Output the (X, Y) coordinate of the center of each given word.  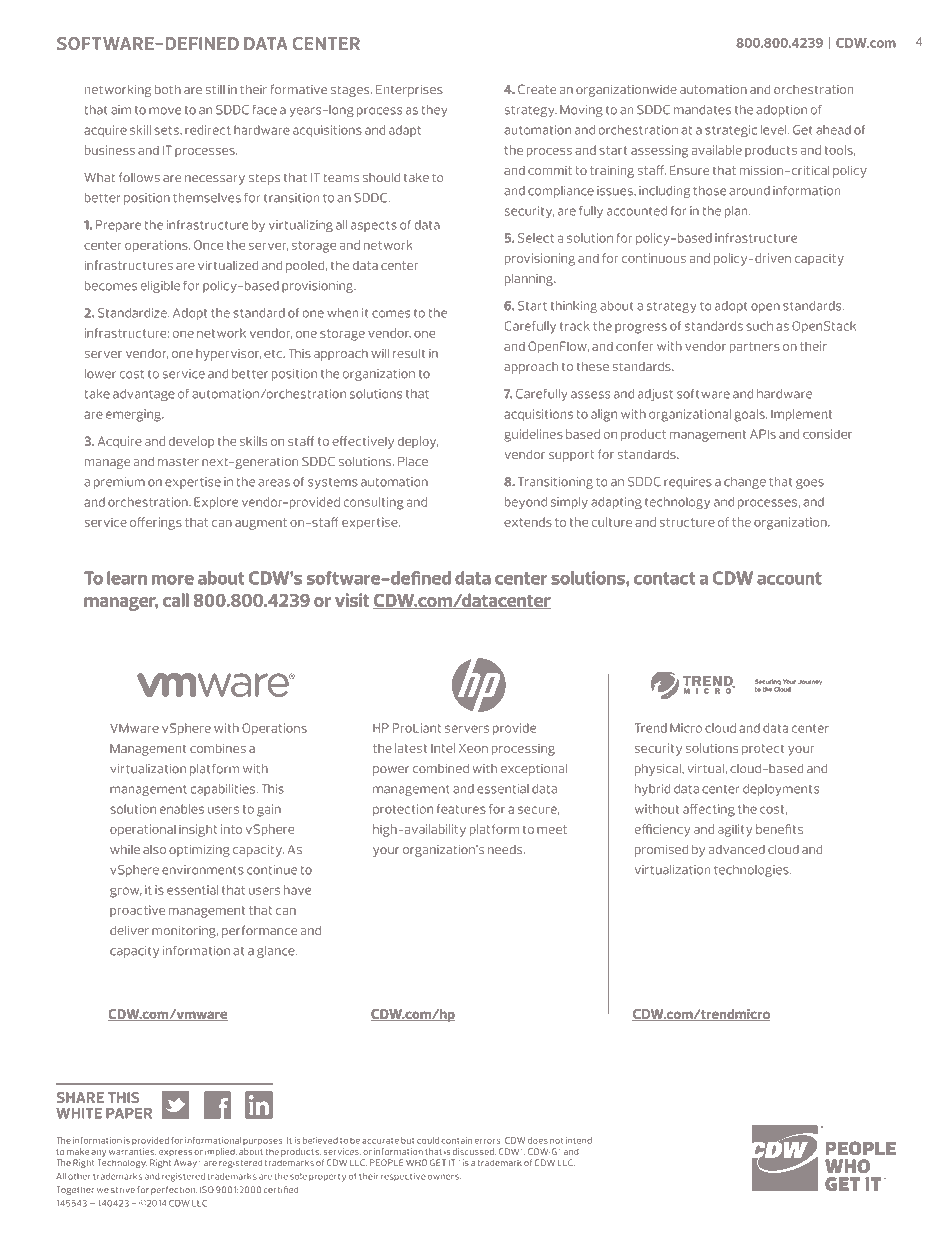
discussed (474, 1151)
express (175, 1153)
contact (664, 578)
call (176, 600)
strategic (731, 131)
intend (579, 1140)
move (165, 111)
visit (352, 600)
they (434, 111)
